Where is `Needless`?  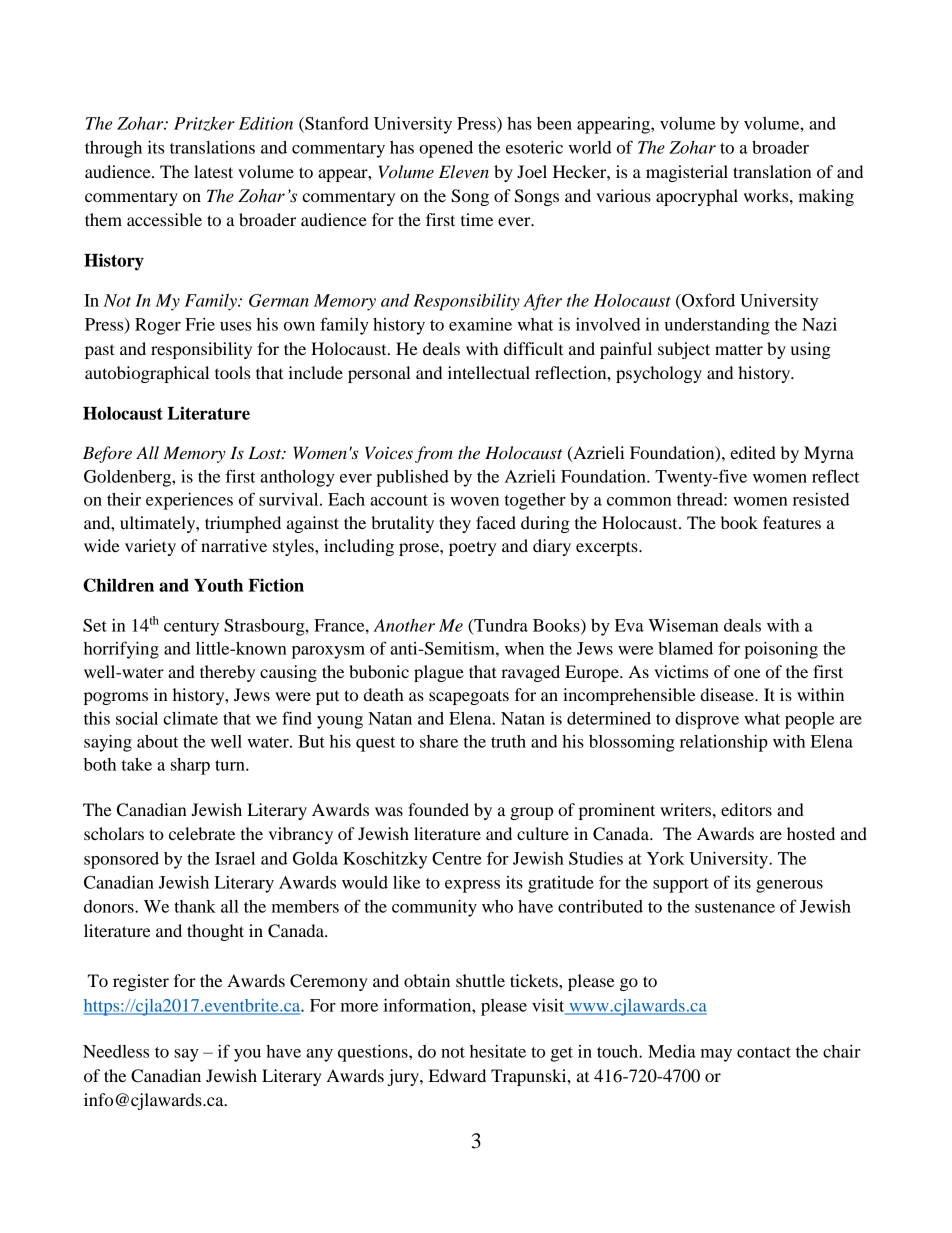
Needless is located at coordinates (116, 1051).
